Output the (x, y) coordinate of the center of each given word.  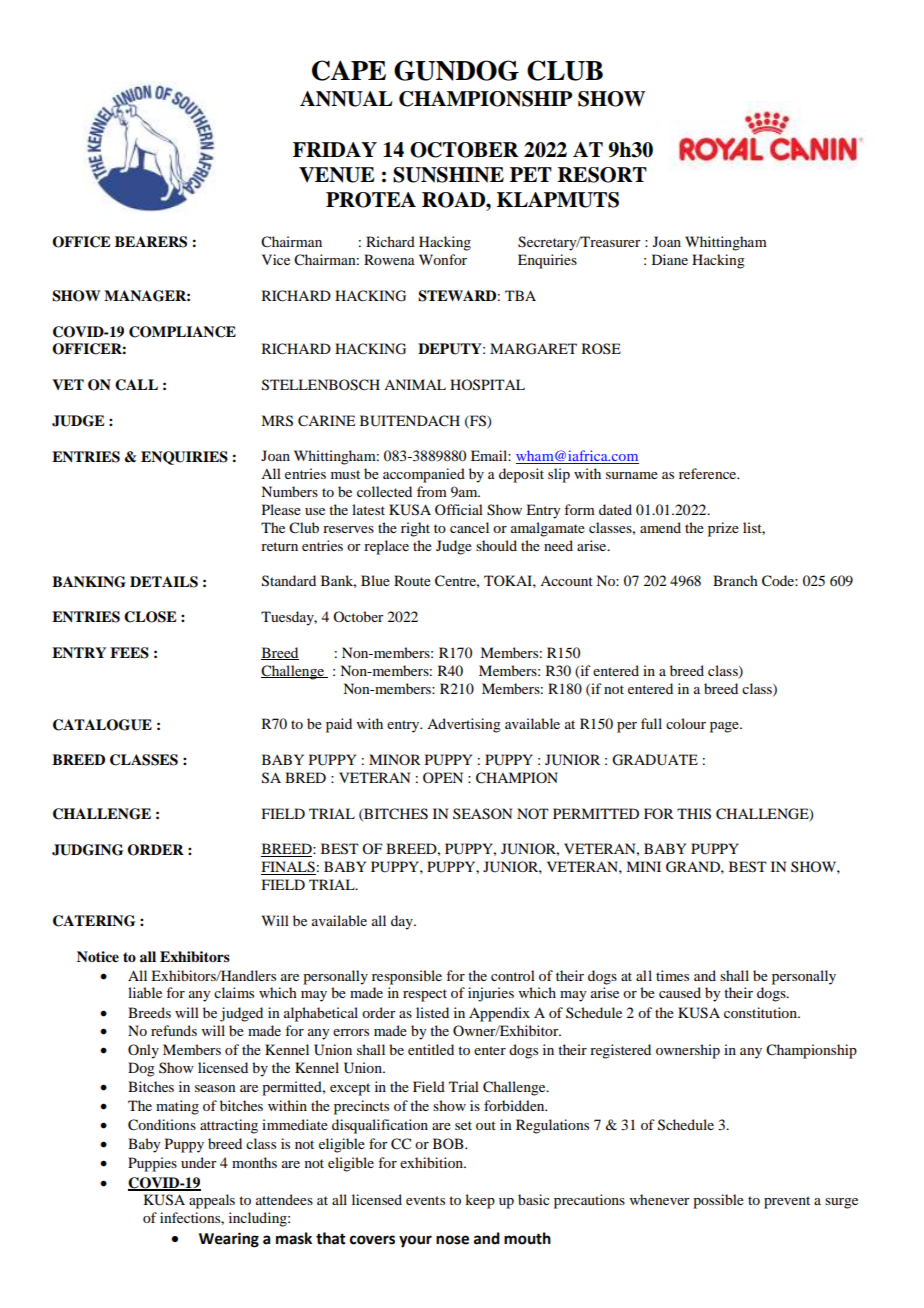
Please (281, 509)
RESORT (602, 175)
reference (709, 473)
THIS (694, 814)
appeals (212, 1201)
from (432, 491)
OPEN (443, 777)
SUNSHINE (448, 175)
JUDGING (87, 850)
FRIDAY (335, 149)
